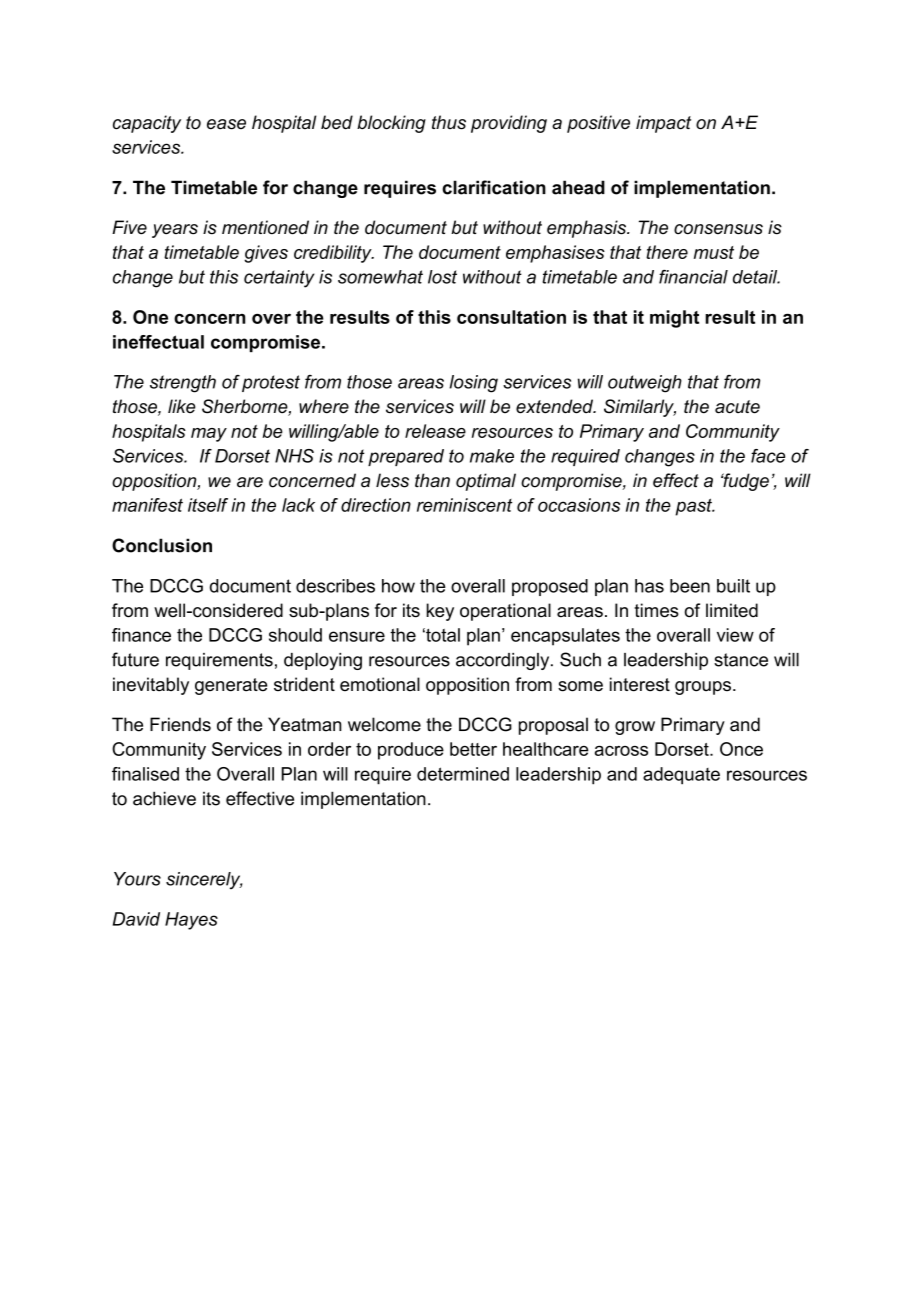 This document has height=1308, width=924. I want to click on capacity, so click(147, 124).
